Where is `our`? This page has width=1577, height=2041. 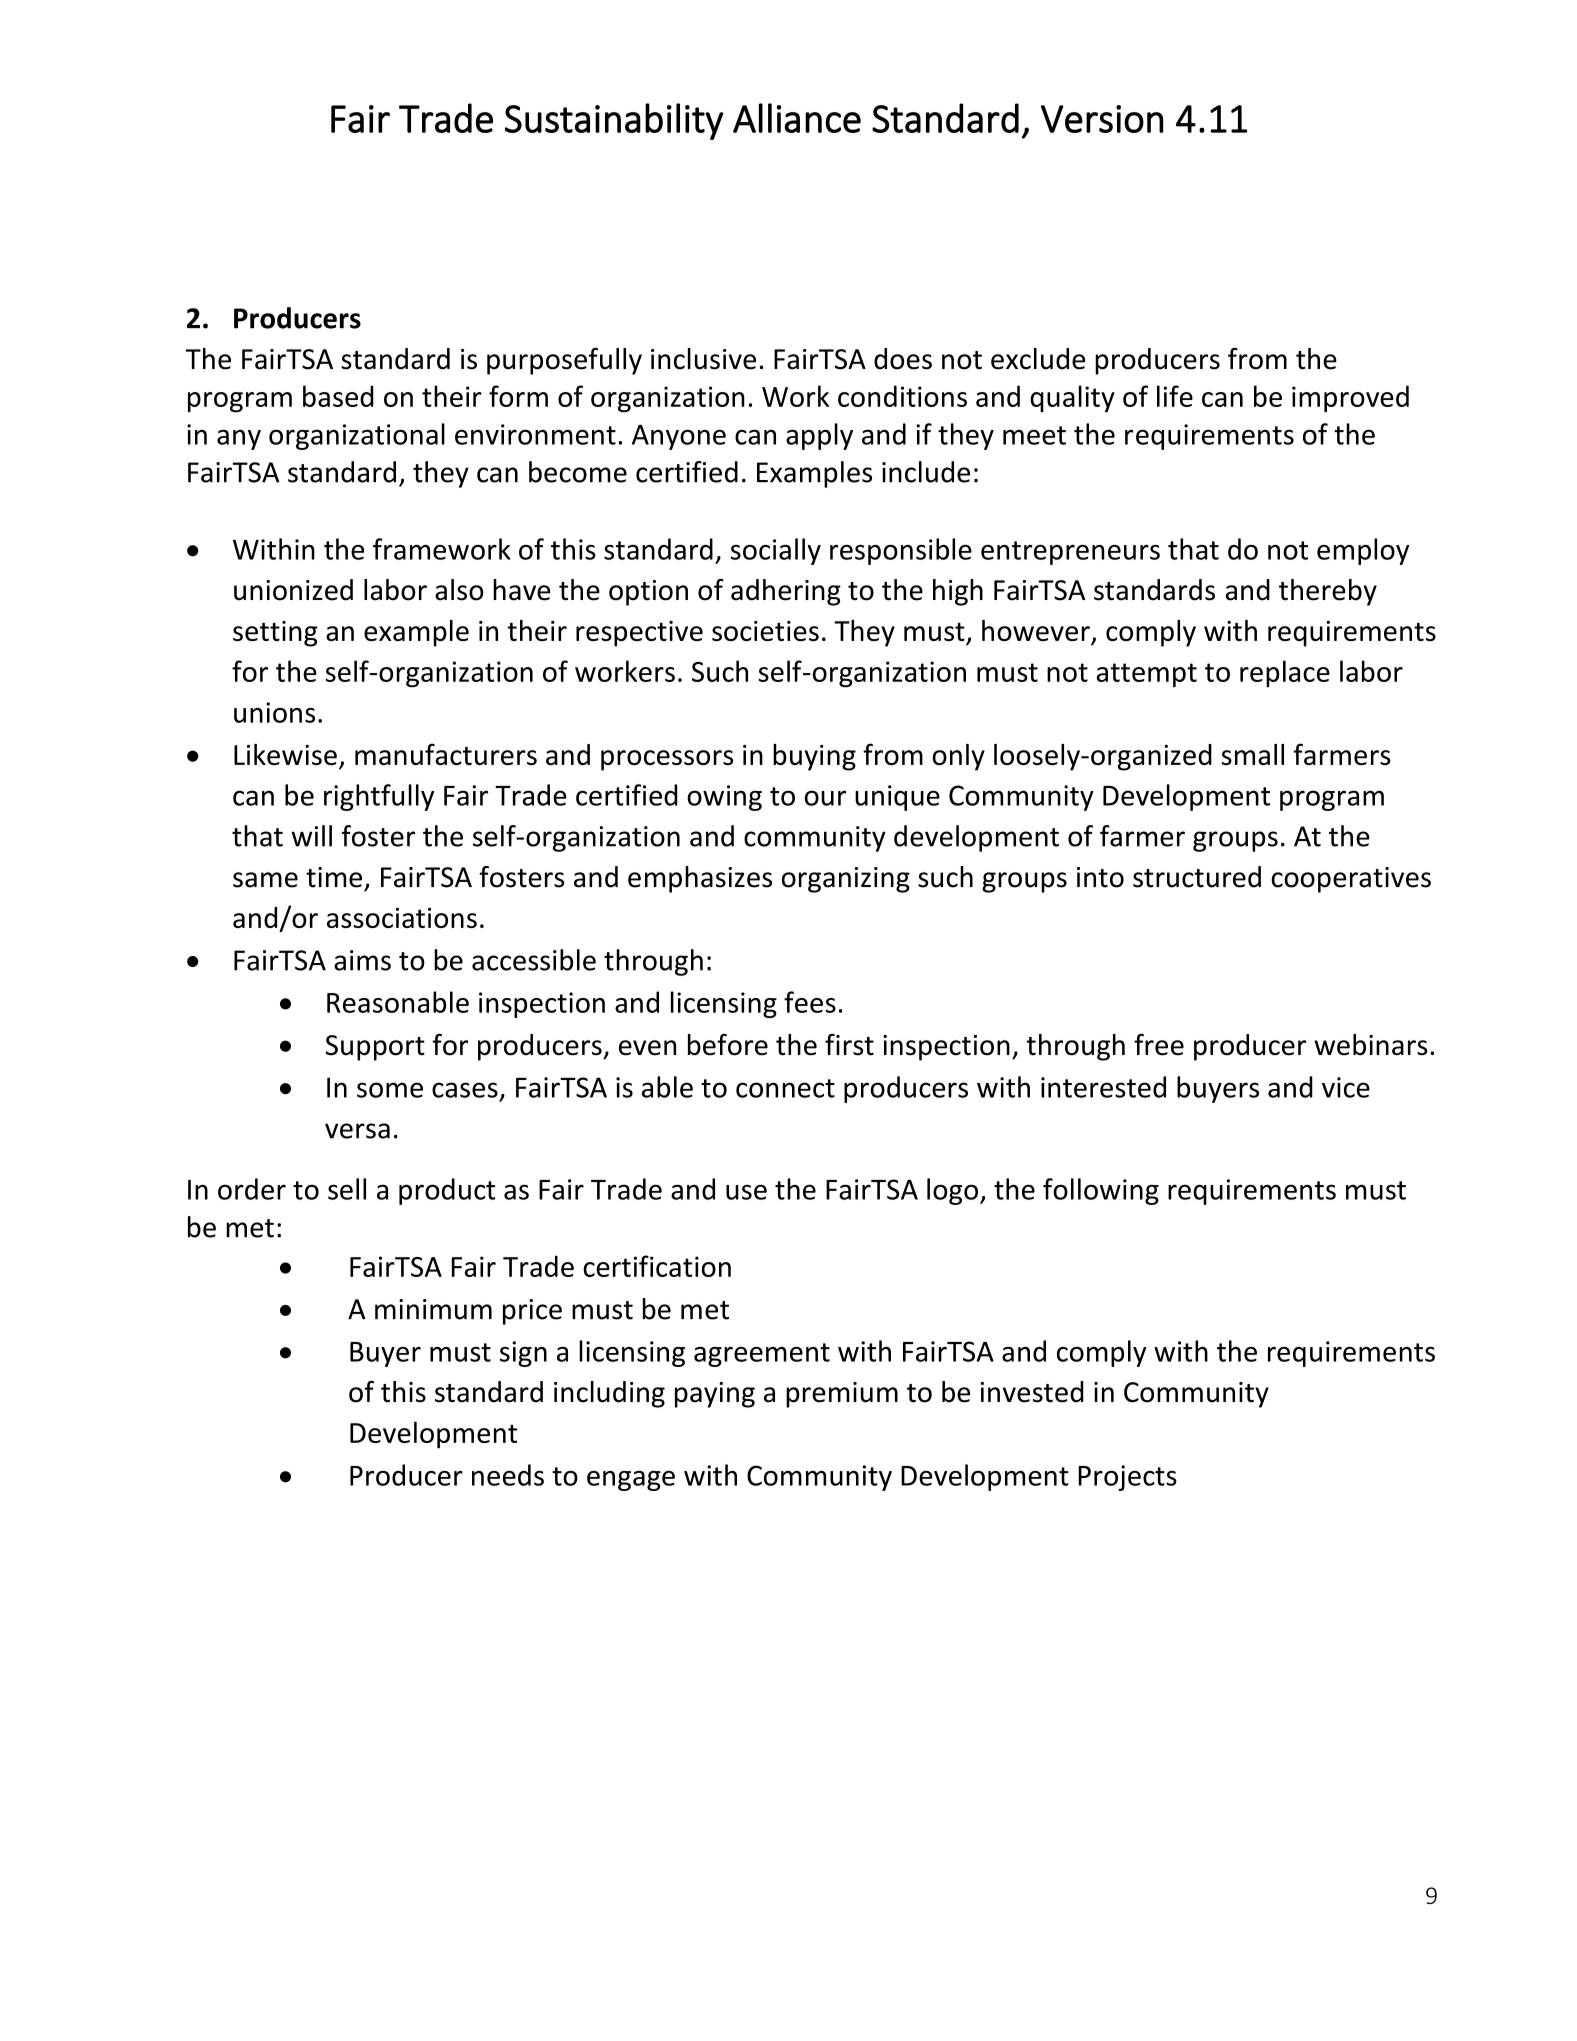 our is located at coordinates (825, 798).
